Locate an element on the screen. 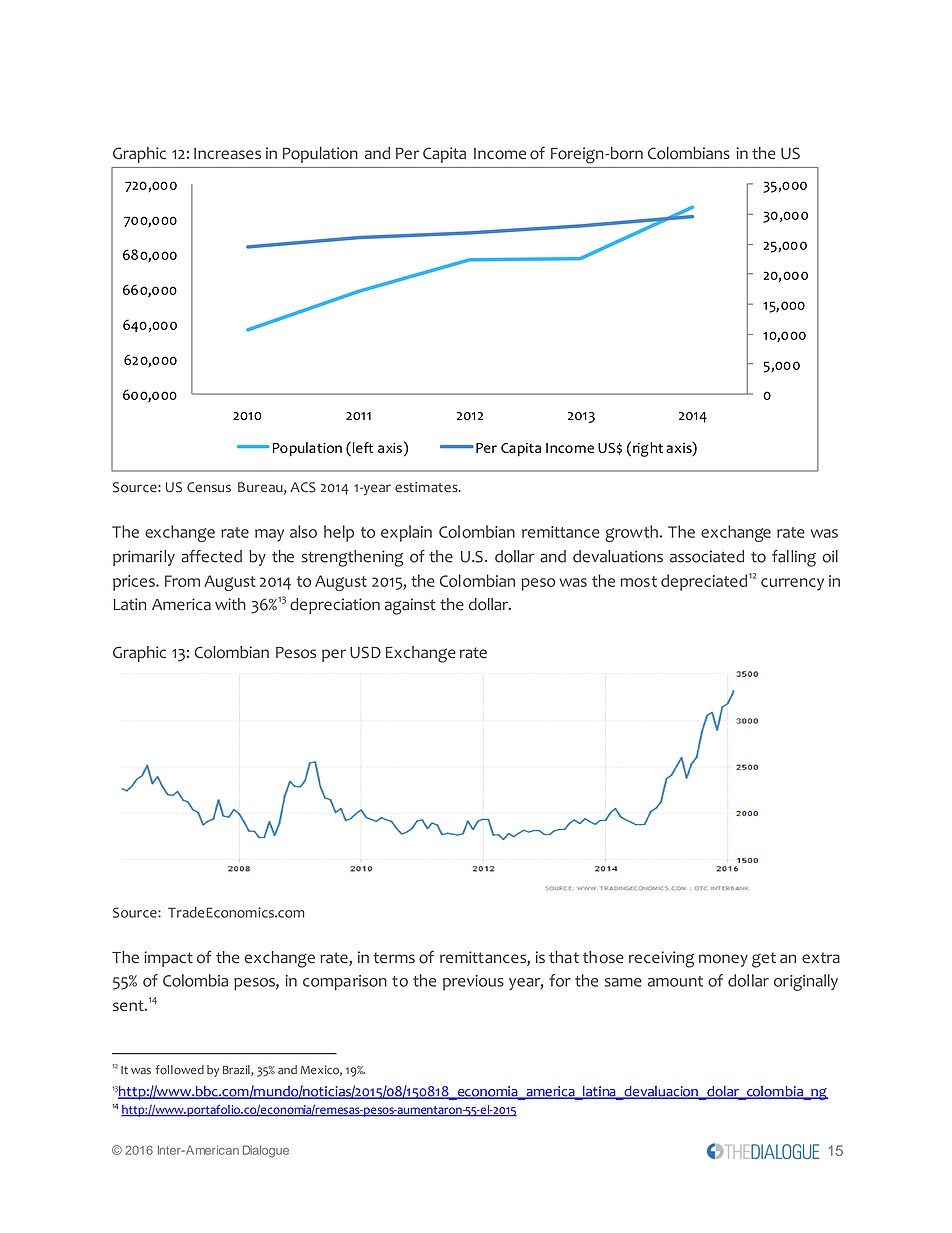  estimates is located at coordinates (427, 487).
